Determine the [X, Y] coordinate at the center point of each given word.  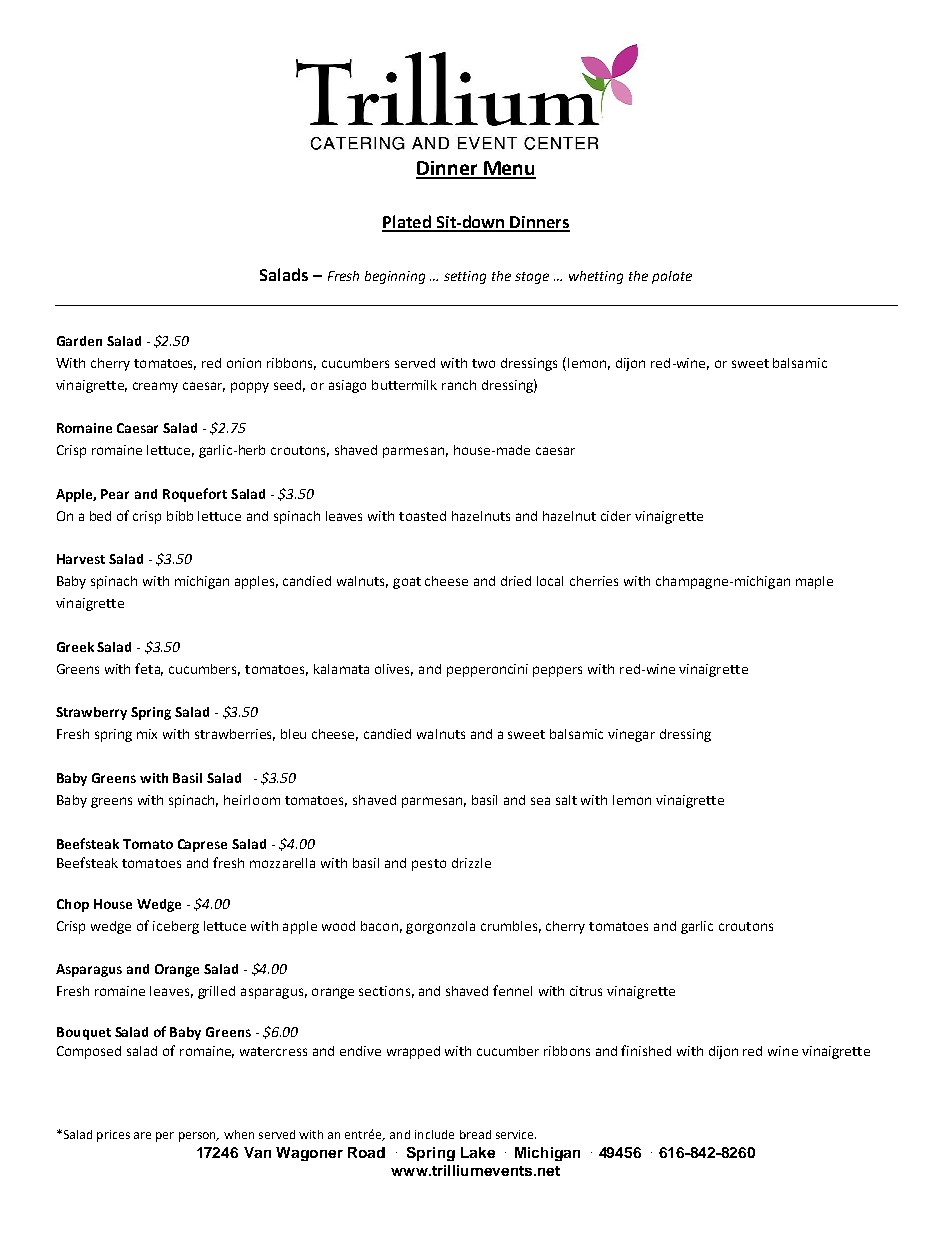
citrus [586, 991]
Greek [75, 647]
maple [814, 582]
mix [147, 734]
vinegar [631, 735]
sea [540, 801]
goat [407, 583]
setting [465, 277]
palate [672, 277]
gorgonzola [440, 927]
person [198, 1137]
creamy [155, 387]
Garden [79, 341]
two [483, 363]
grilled [216, 992]
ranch [459, 385]
